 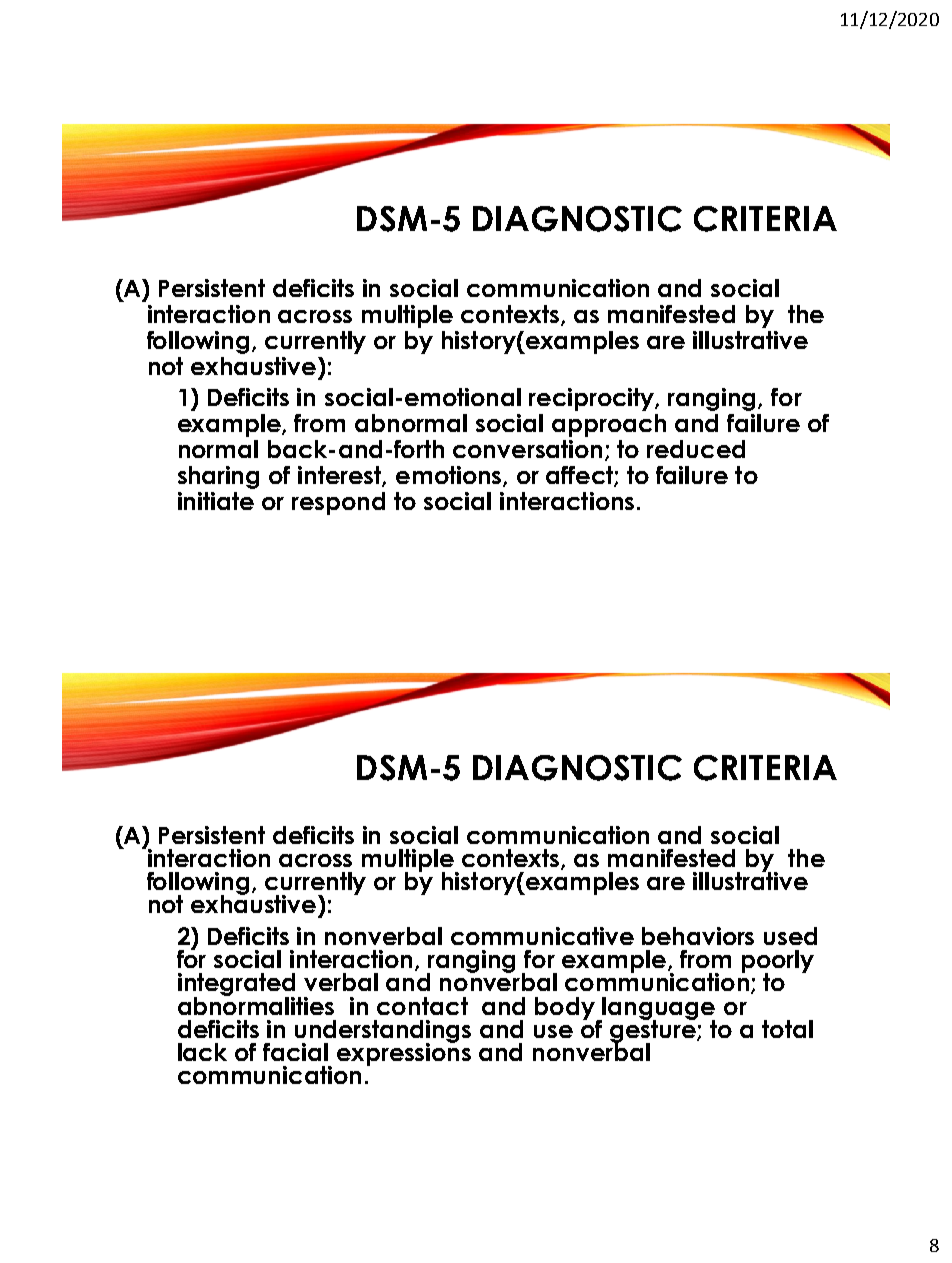 I want to click on behaviors, so click(x=698, y=936).
